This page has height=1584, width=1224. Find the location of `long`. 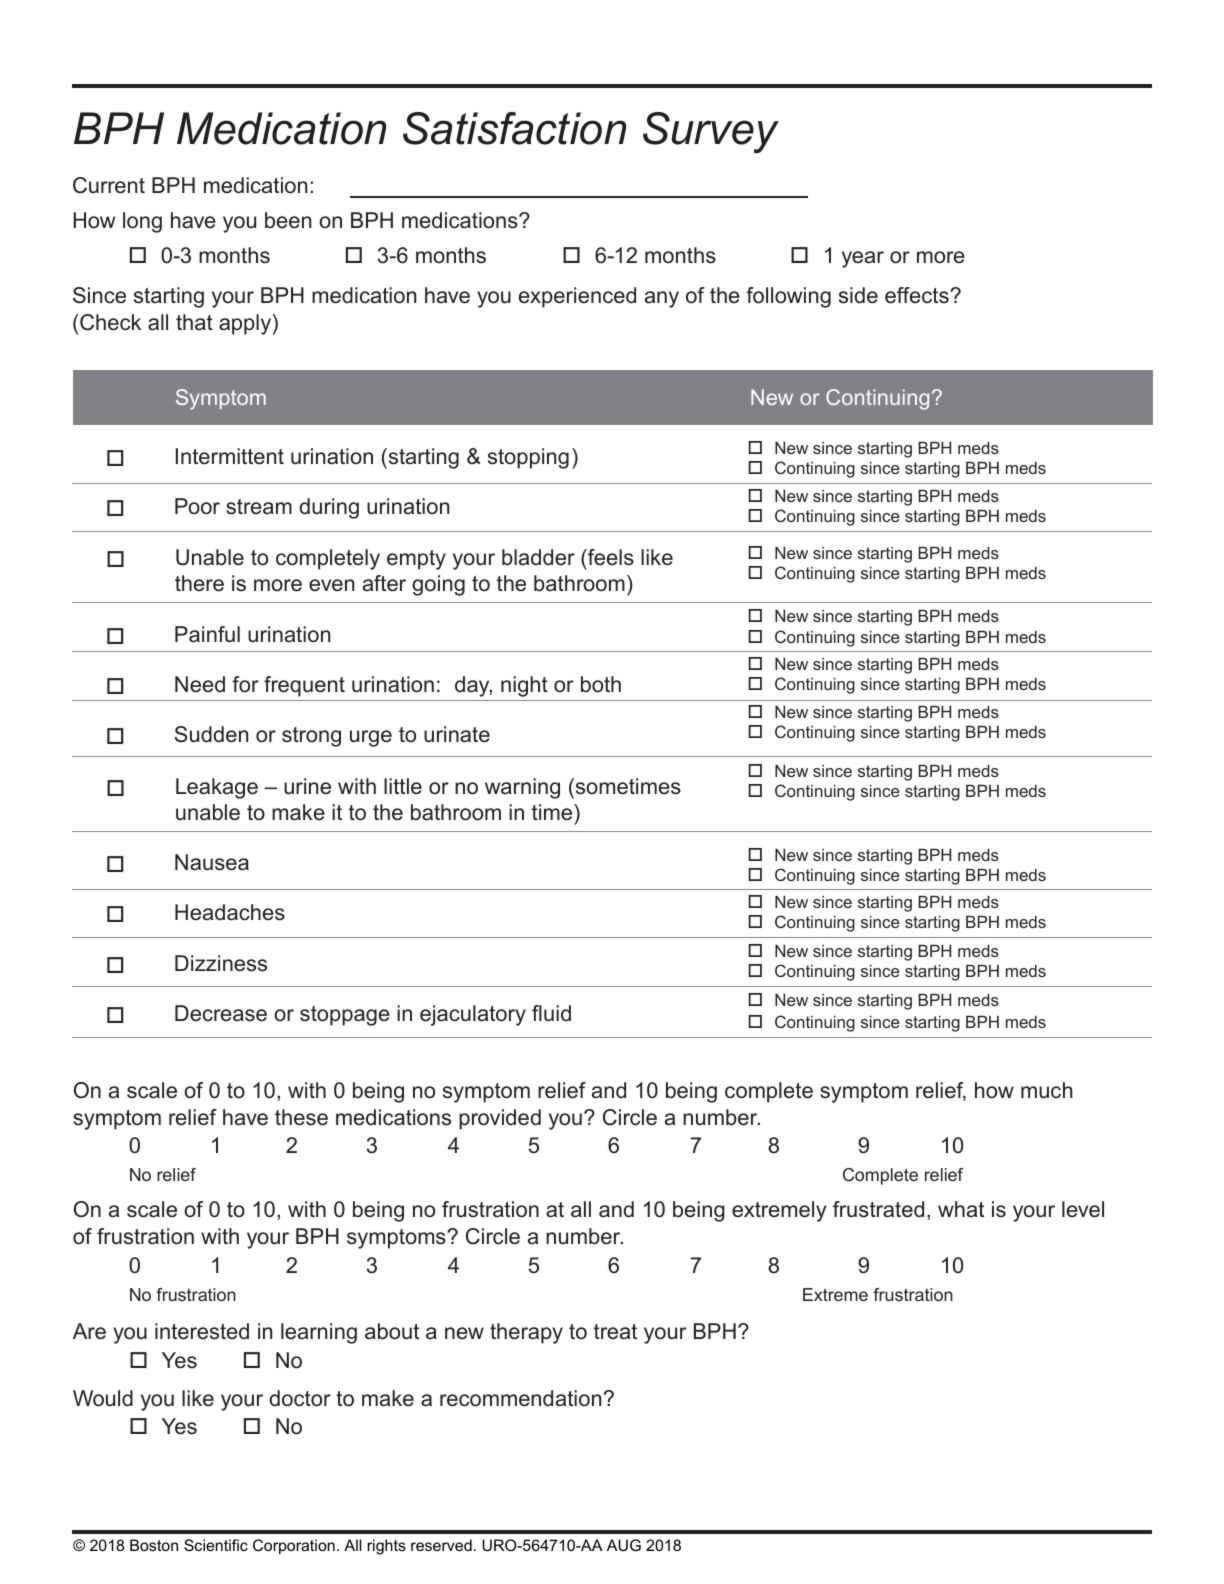

long is located at coordinates (142, 222).
